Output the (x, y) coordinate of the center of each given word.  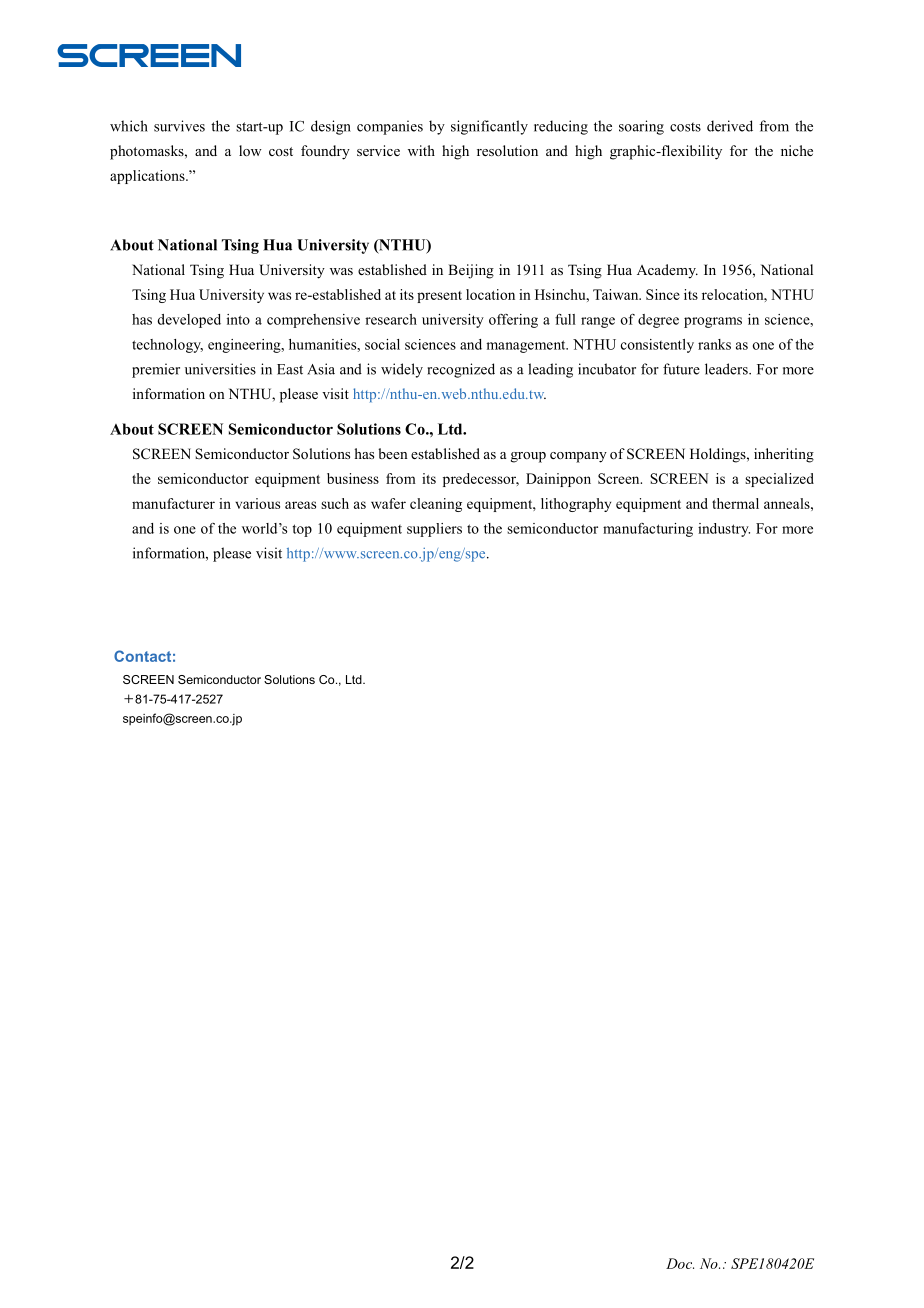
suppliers (434, 530)
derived (730, 126)
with (421, 150)
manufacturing (648, 530)
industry (724, 530)
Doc (680, 1263)
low (250, 150)
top (302, 530)
